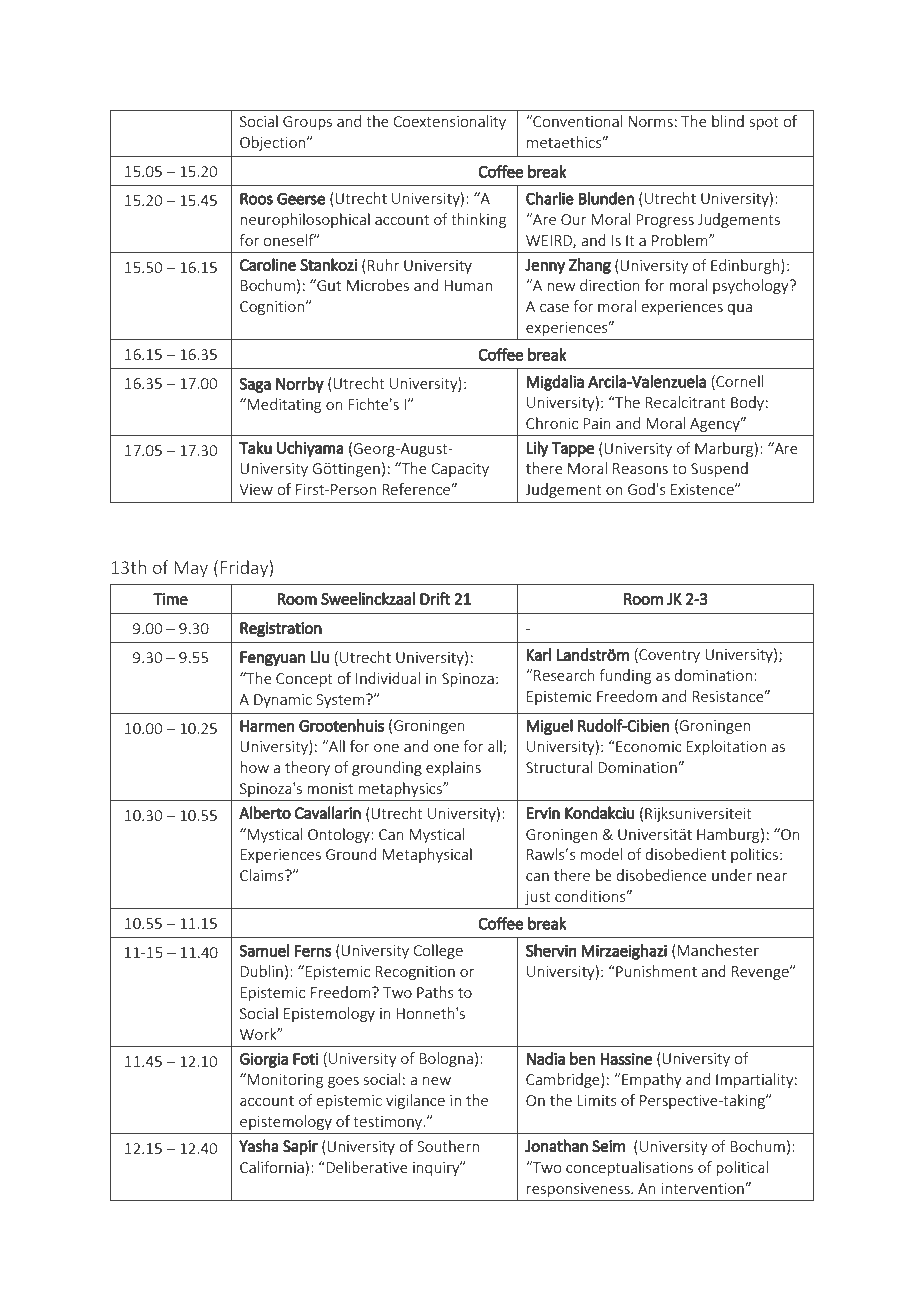 The image size is (924, 1309). Describe the element at coordinates (272, 1167) in the document. I see `California` at that location.
